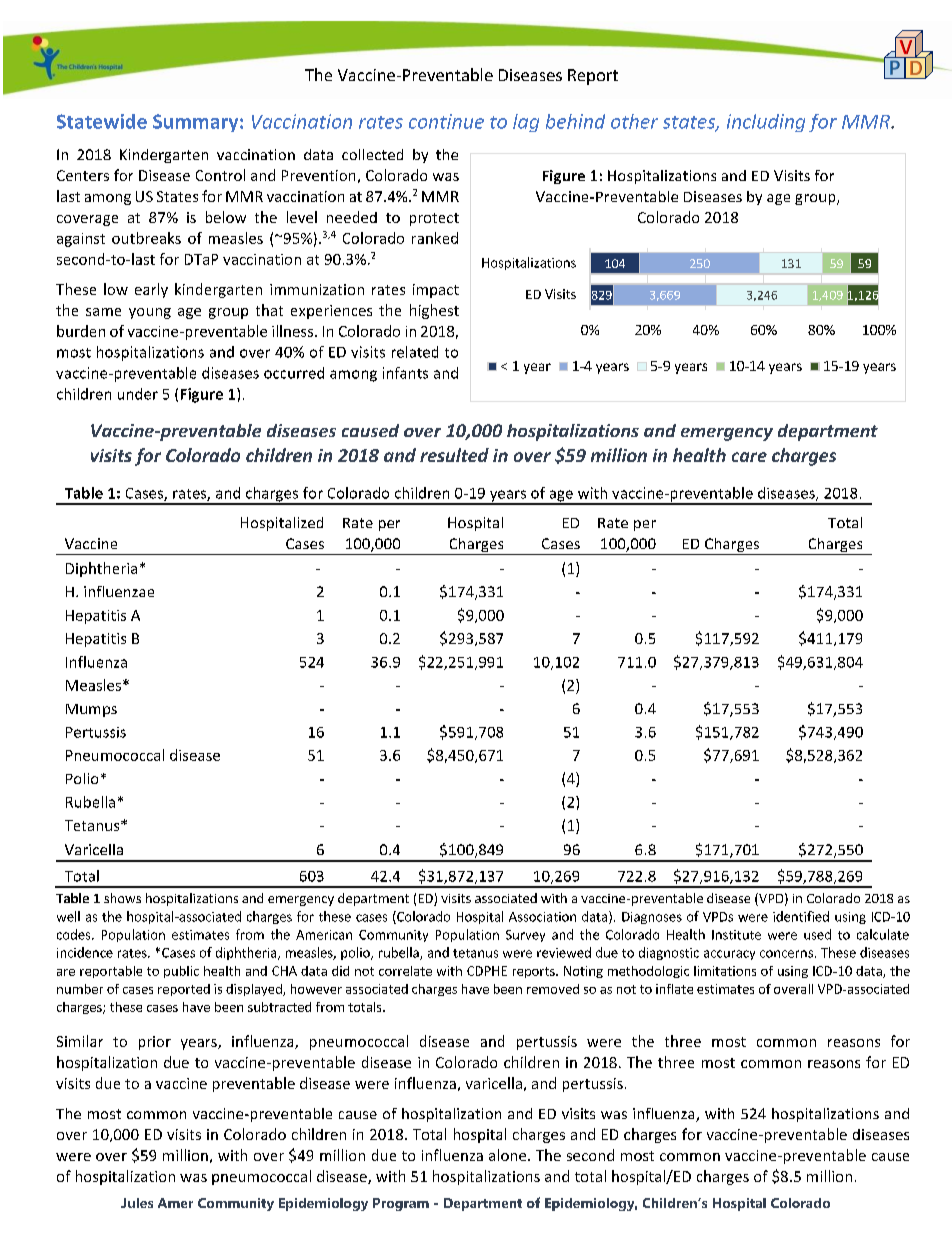 This screenshot has height=1233, width=952. I want to click on resulted, so click(454, 455).
